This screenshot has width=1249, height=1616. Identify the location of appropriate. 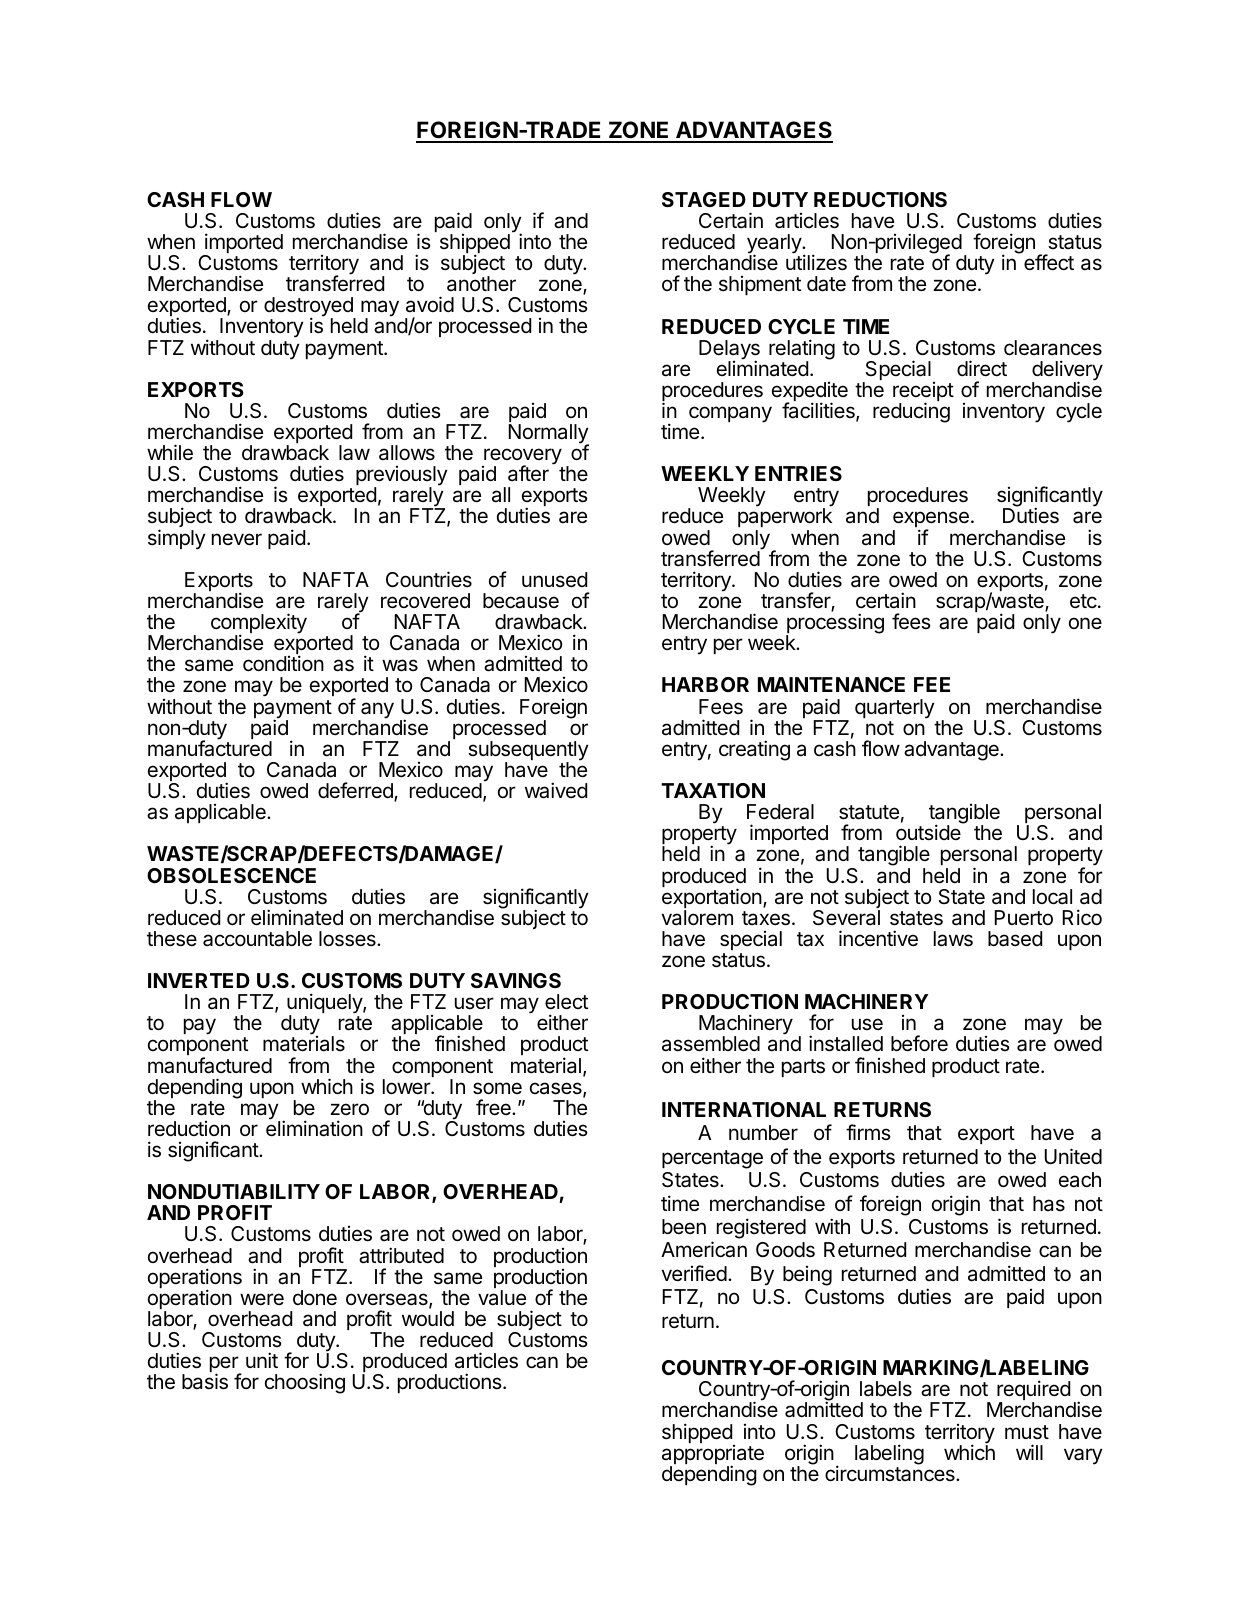
(713, 1456).
